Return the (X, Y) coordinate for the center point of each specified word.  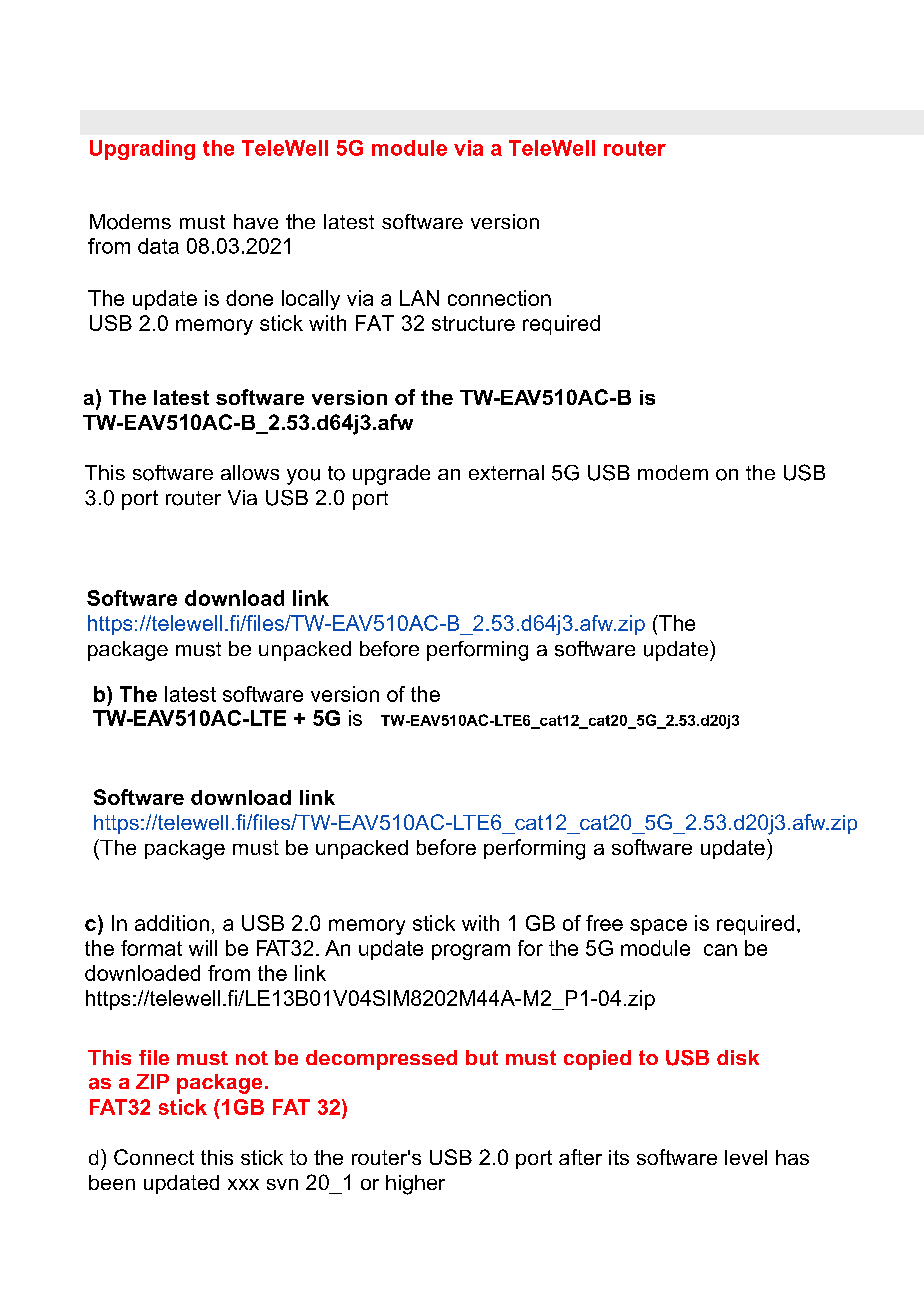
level (746, 1157)
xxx (243, 1184)
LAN (419, 298)
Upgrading (142, 150)
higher (415, 1185)
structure (473, 323)
